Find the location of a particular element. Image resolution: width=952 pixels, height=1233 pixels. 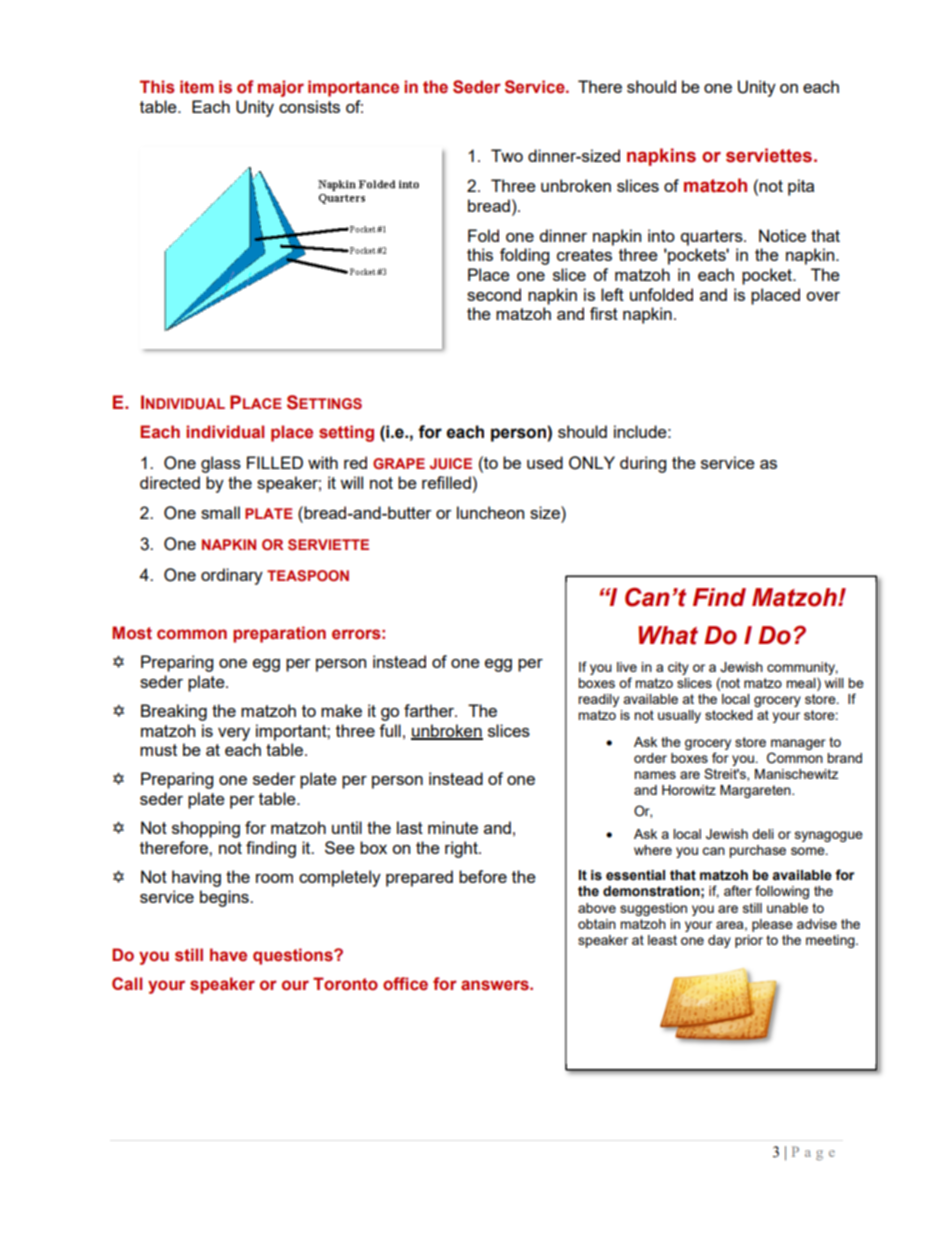

farther is located at coordinates (430, 710).
